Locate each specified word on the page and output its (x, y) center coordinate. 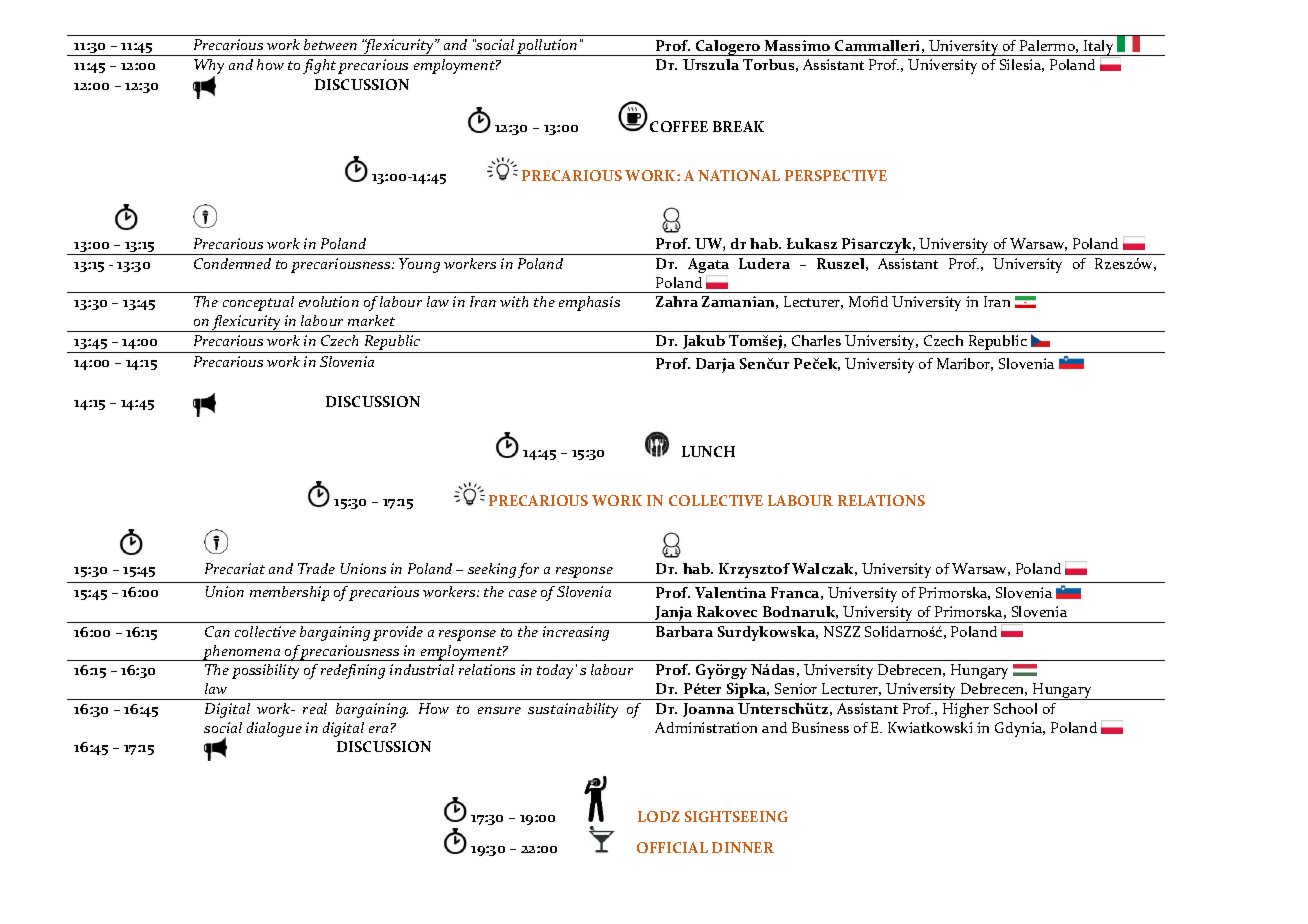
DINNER (743, 847)
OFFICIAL (672, 847)
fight (319, 66)
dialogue (274, 729)
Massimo (797, 45)
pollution (548, 47)
